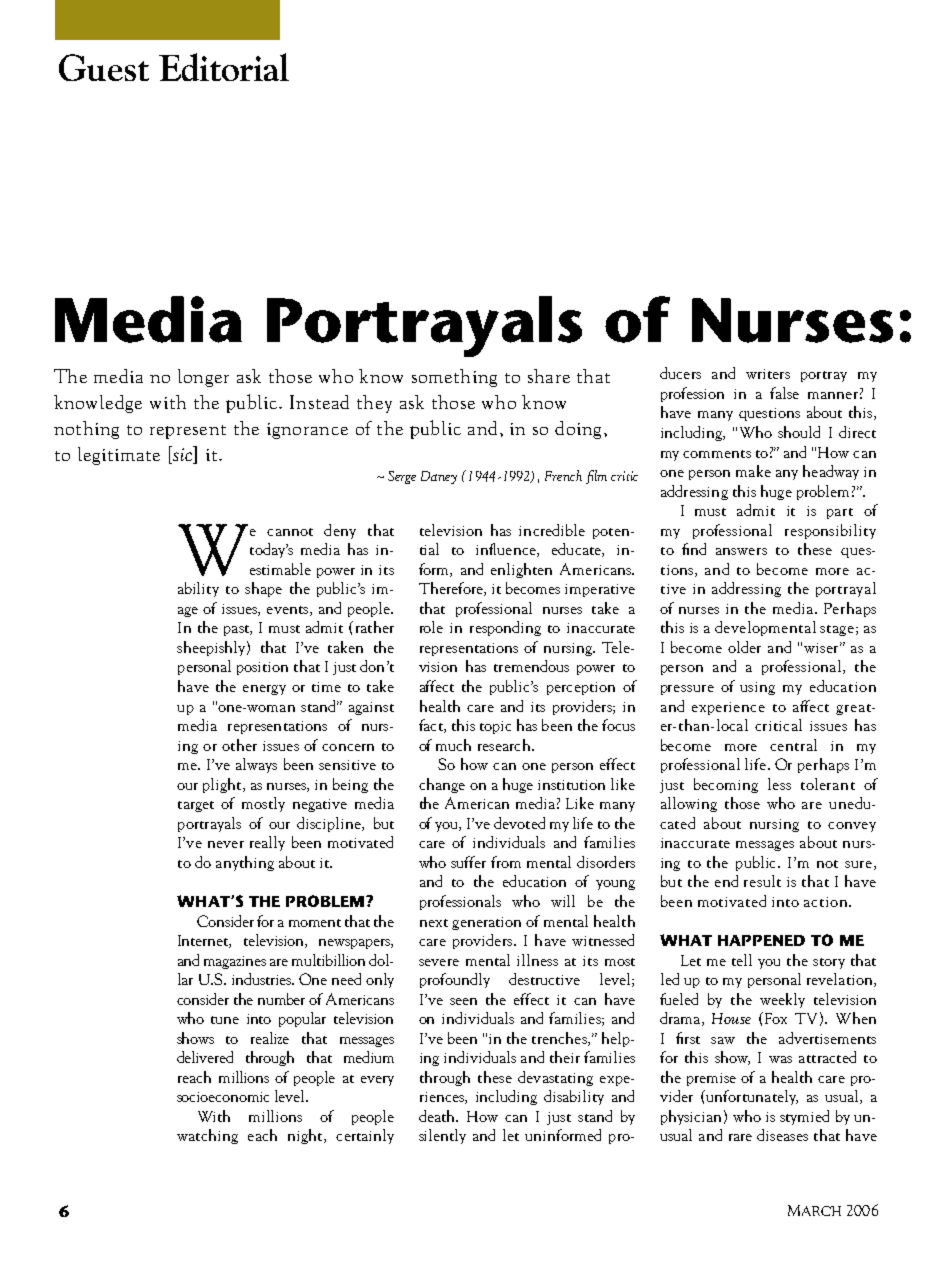 This image has width=952, height=1275. What do you see at coordinates (438, 1116) in the image?
I see `death` at bounding box center [438, 1116].
